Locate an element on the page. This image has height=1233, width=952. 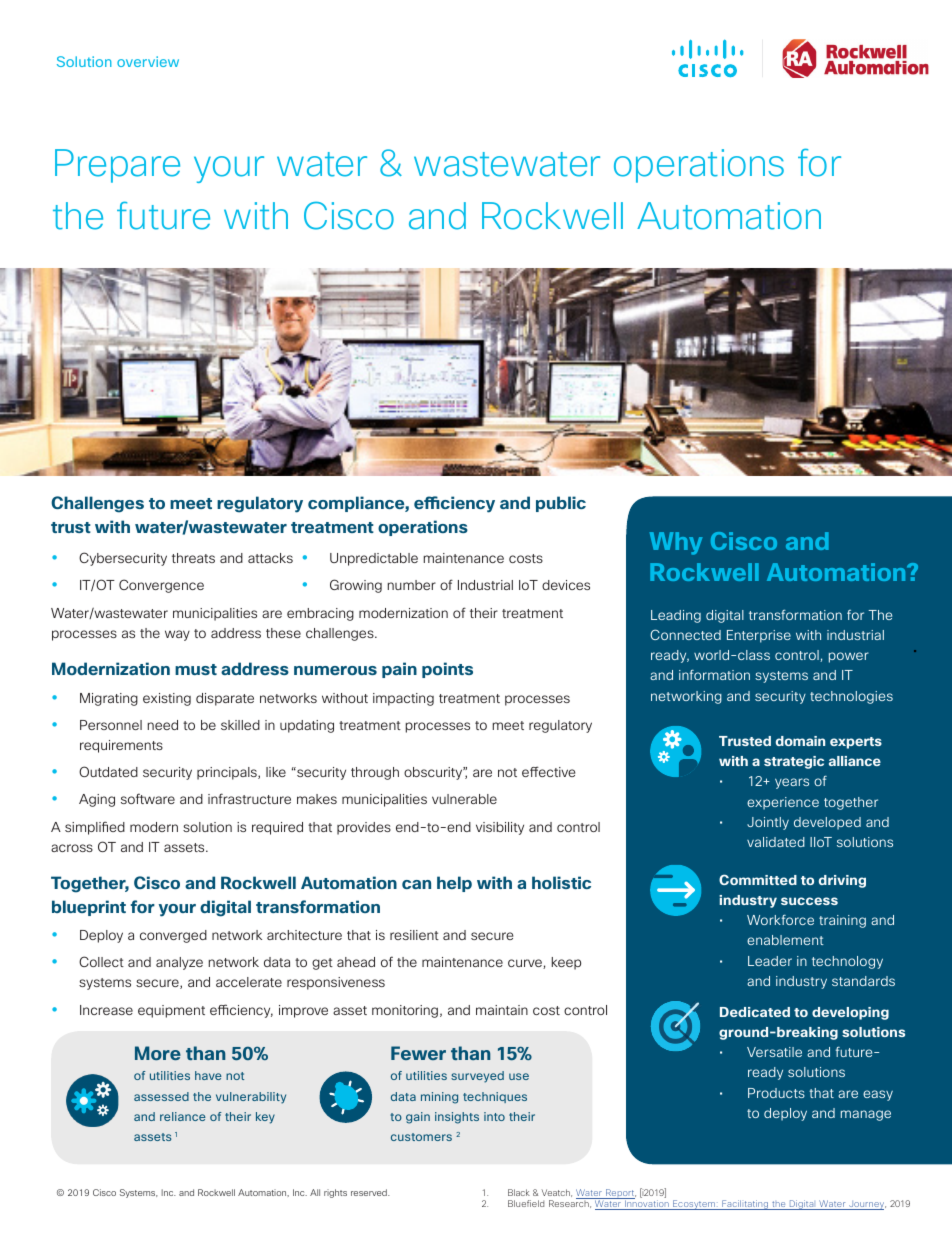
overview is located at coordinates (148, 61).
